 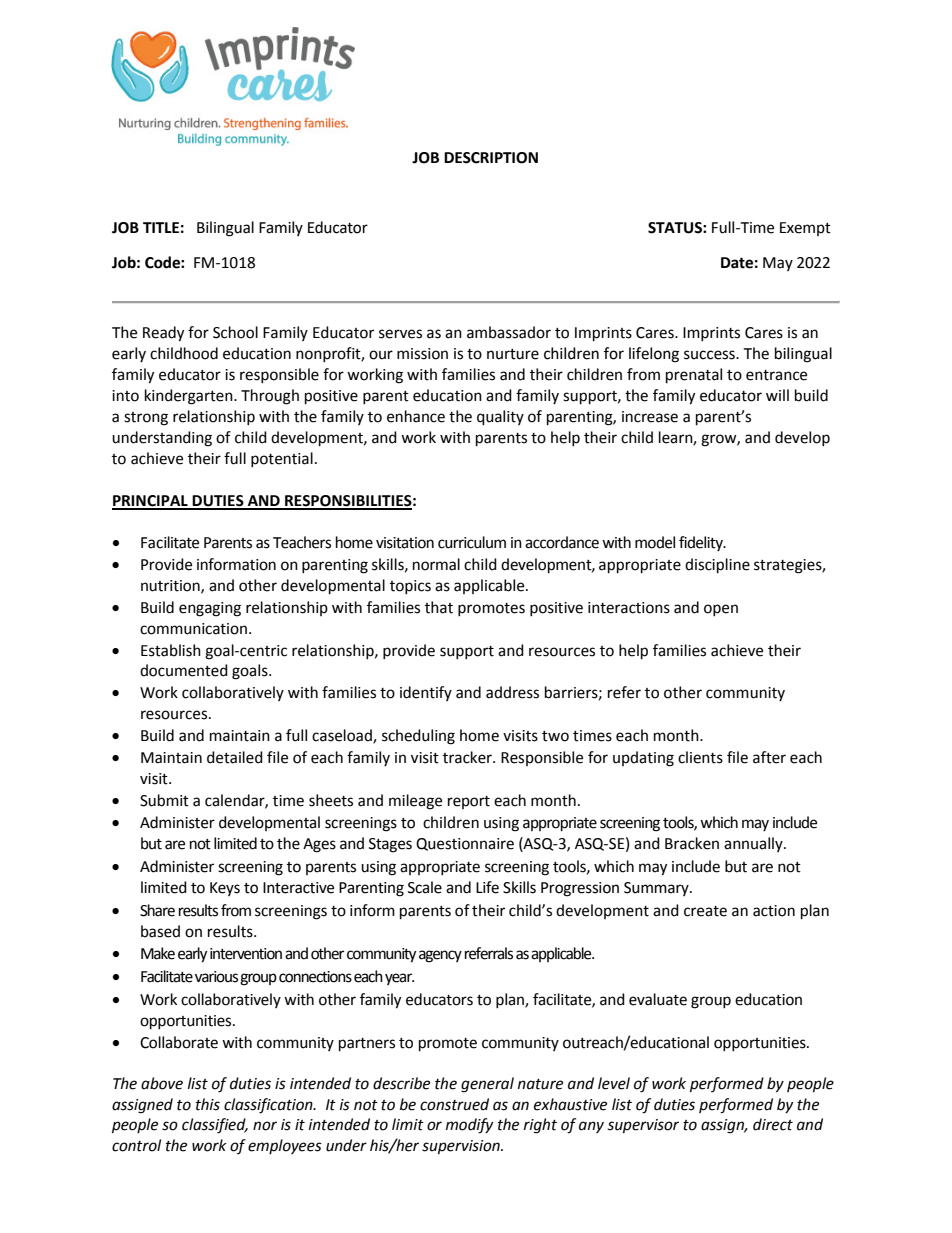 I want to click on Exempt, so click(x=805, y=229).
